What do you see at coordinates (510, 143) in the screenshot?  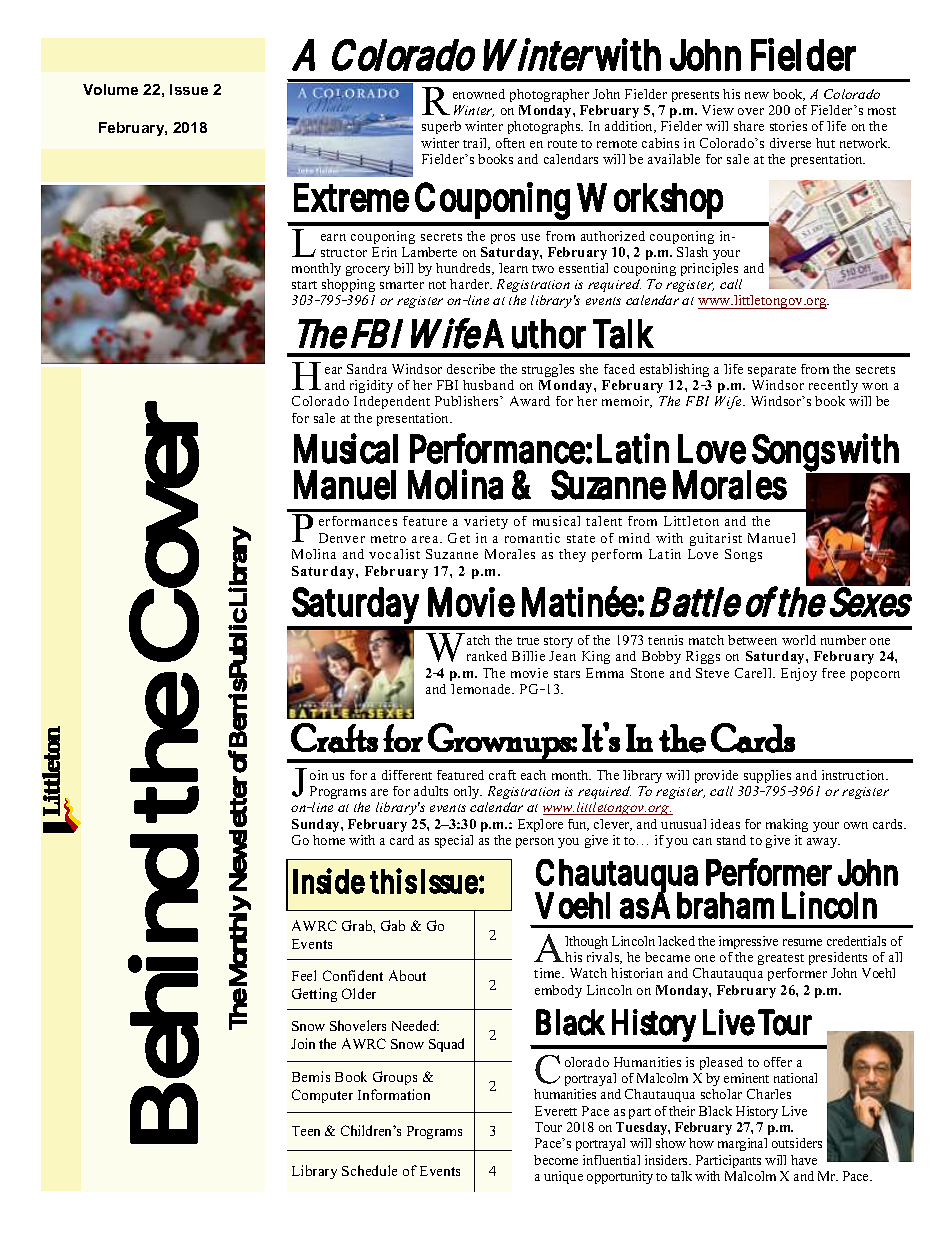 I see `often` at bounding box center [510, 143].
